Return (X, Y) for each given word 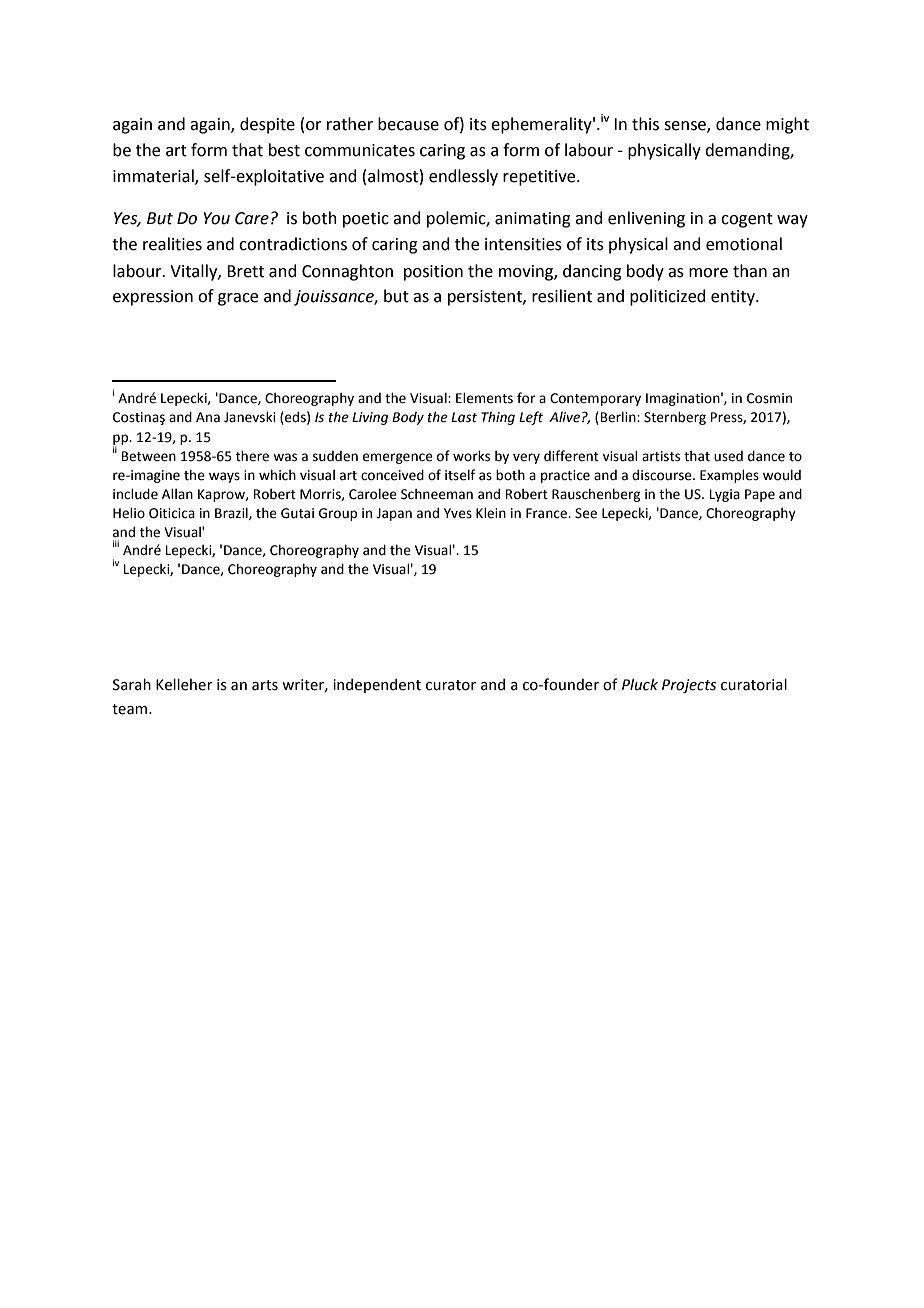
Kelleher (184, 684)
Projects (689, 686)
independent (377, 685)
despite (267, 125)
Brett (245, 271)
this (645, 124)
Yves (458, 513)
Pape (760, 495)
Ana (208, 417)
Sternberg (675, 418)
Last (464, 417)
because (408, 124)
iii (116, 543)
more (708, 273)
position (433, 273)
